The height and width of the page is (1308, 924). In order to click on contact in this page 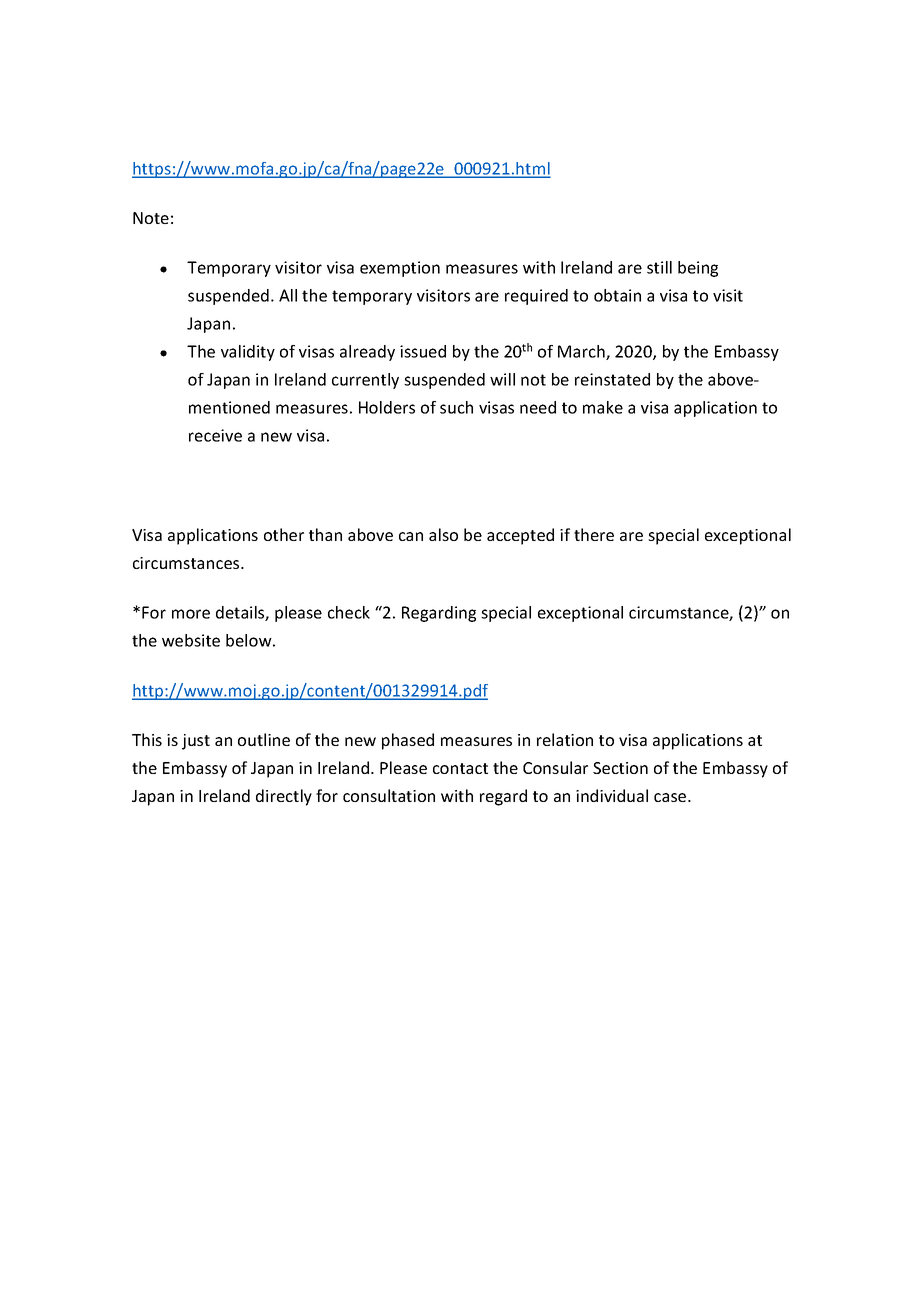, I will do `click(460, 768)`.
